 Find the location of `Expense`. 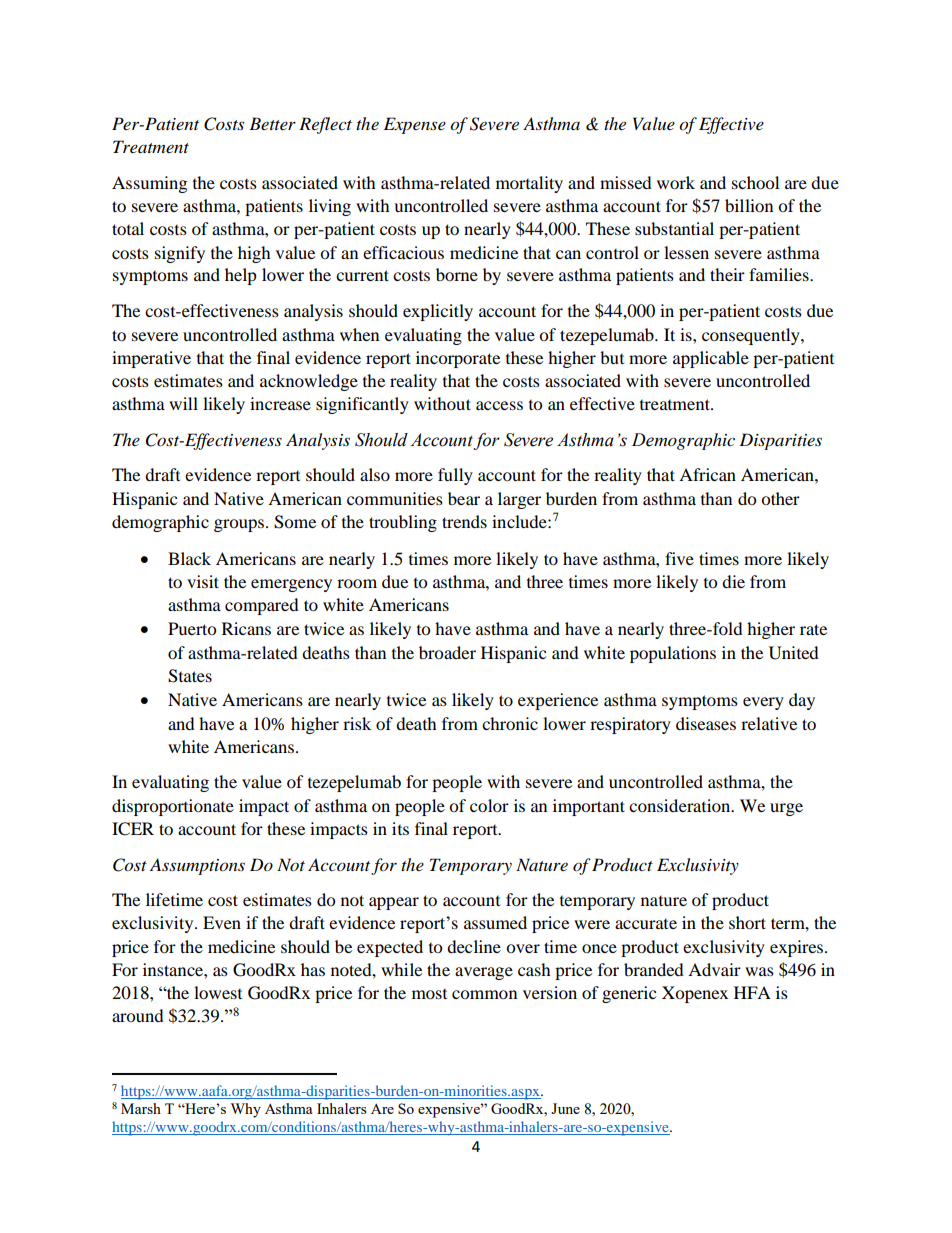

Expense is located at coordinates (415, 125).
